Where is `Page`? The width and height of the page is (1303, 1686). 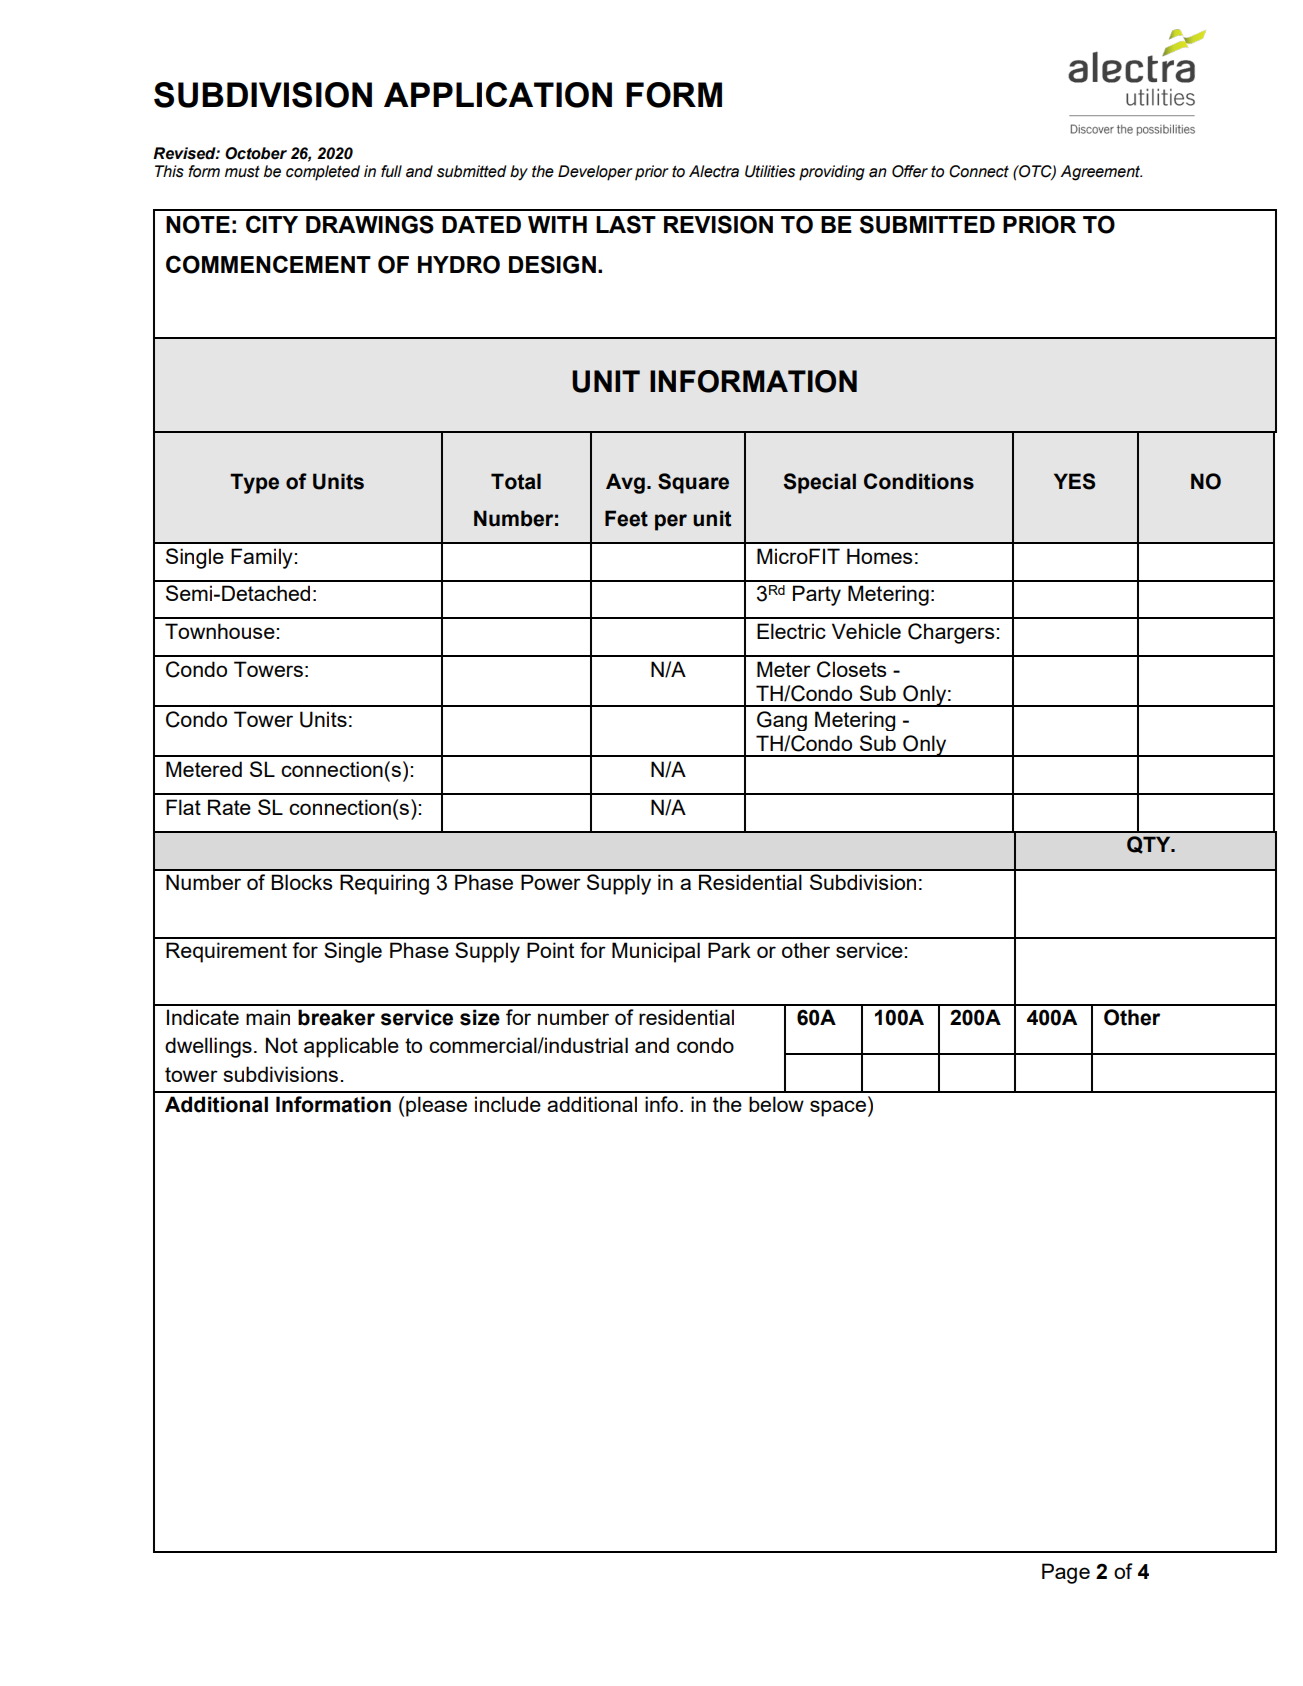
Page is located at coordinates (1066, 1573).
